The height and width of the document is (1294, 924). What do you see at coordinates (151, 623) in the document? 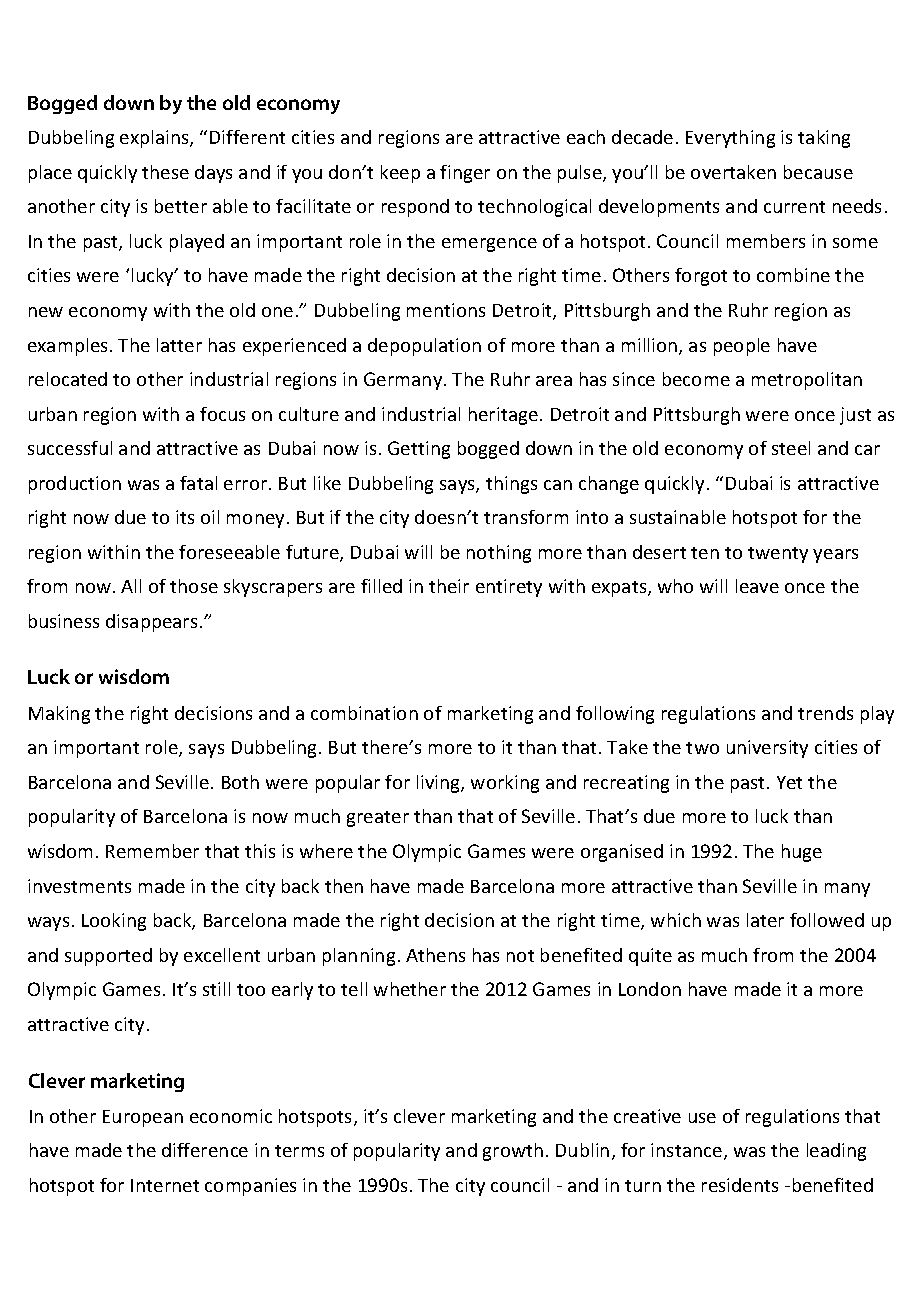
I see `disappears` at bounding box center [151, 623].
